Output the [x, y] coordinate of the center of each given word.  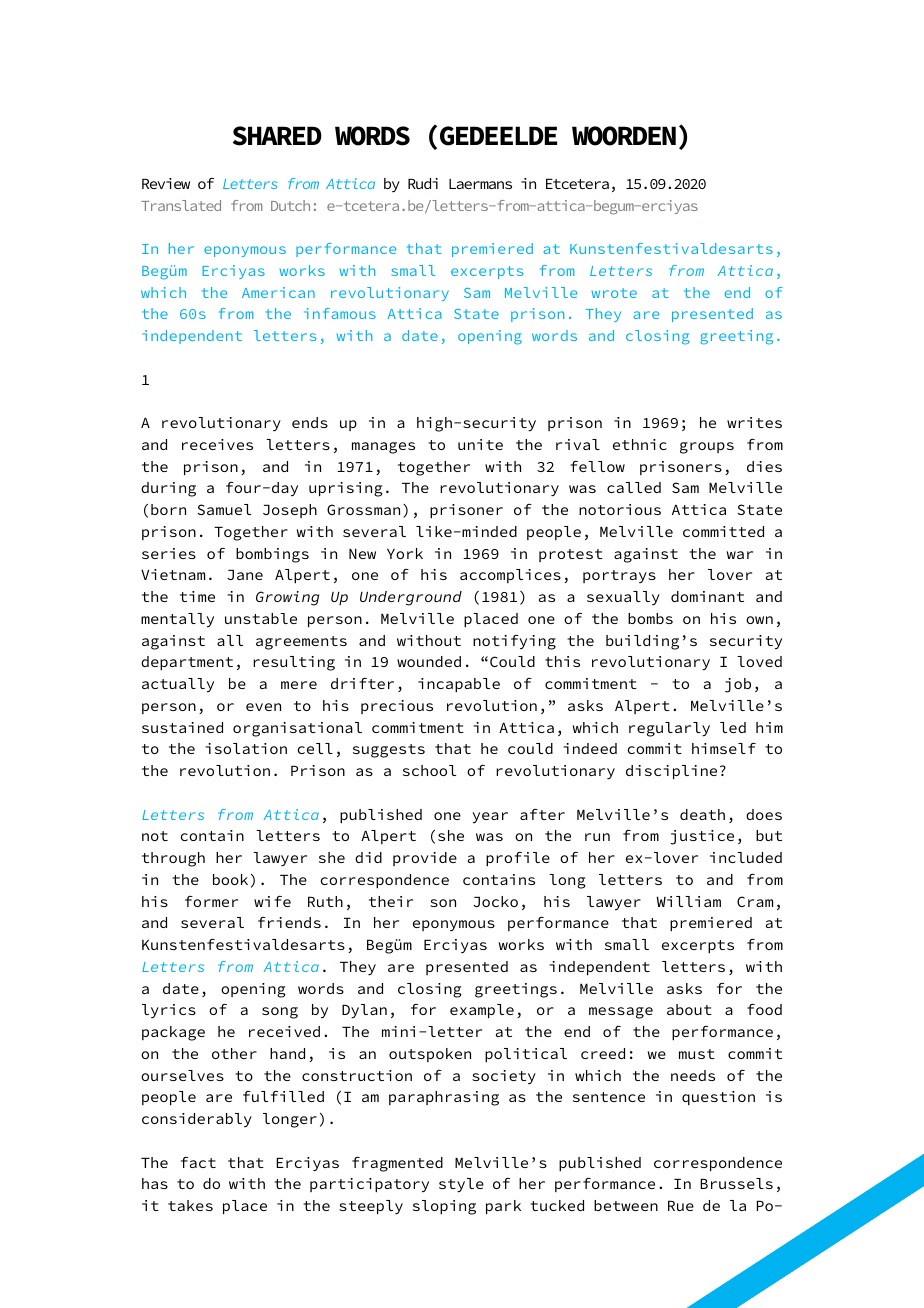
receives [217, 444]
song [280, 1013]
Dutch [290, 205]
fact [198, 1162]
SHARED [277, 136]
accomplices [510, 576]
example [482, 1011]
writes [754, 422]
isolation [246, 748]
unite [480, 444]
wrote [614, 293]
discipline [671, 772]
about [689, 1009]
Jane [245, 574]
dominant [707, 596]
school [429, 770]
